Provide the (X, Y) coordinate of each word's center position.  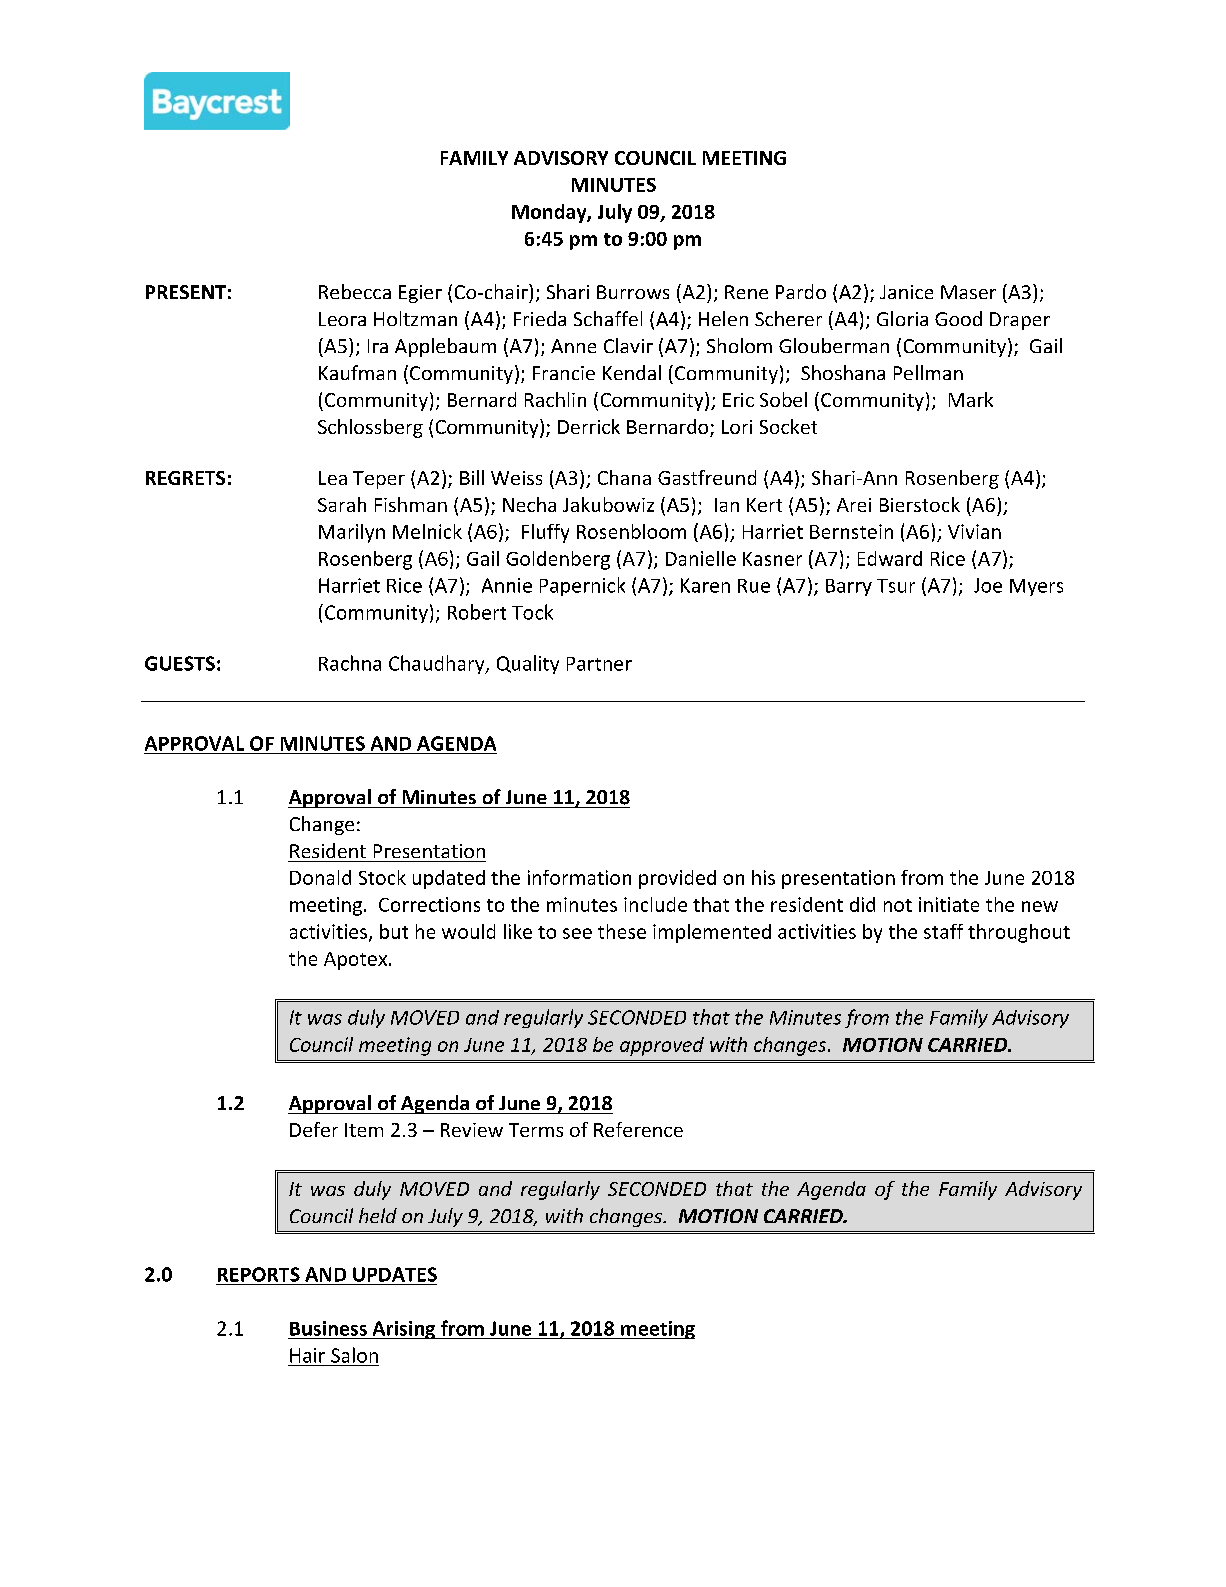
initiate (949, 904)
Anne (573, 346)
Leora (342, 319)
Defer (314, 1129)
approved (662, 1046)
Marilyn (352, 533)
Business (328, 1328)
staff (943, 931)
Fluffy (545, 533)
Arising (404, 1330)
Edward (890, 558)
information (579, 877)
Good (958, 318)
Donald (320, 877)
